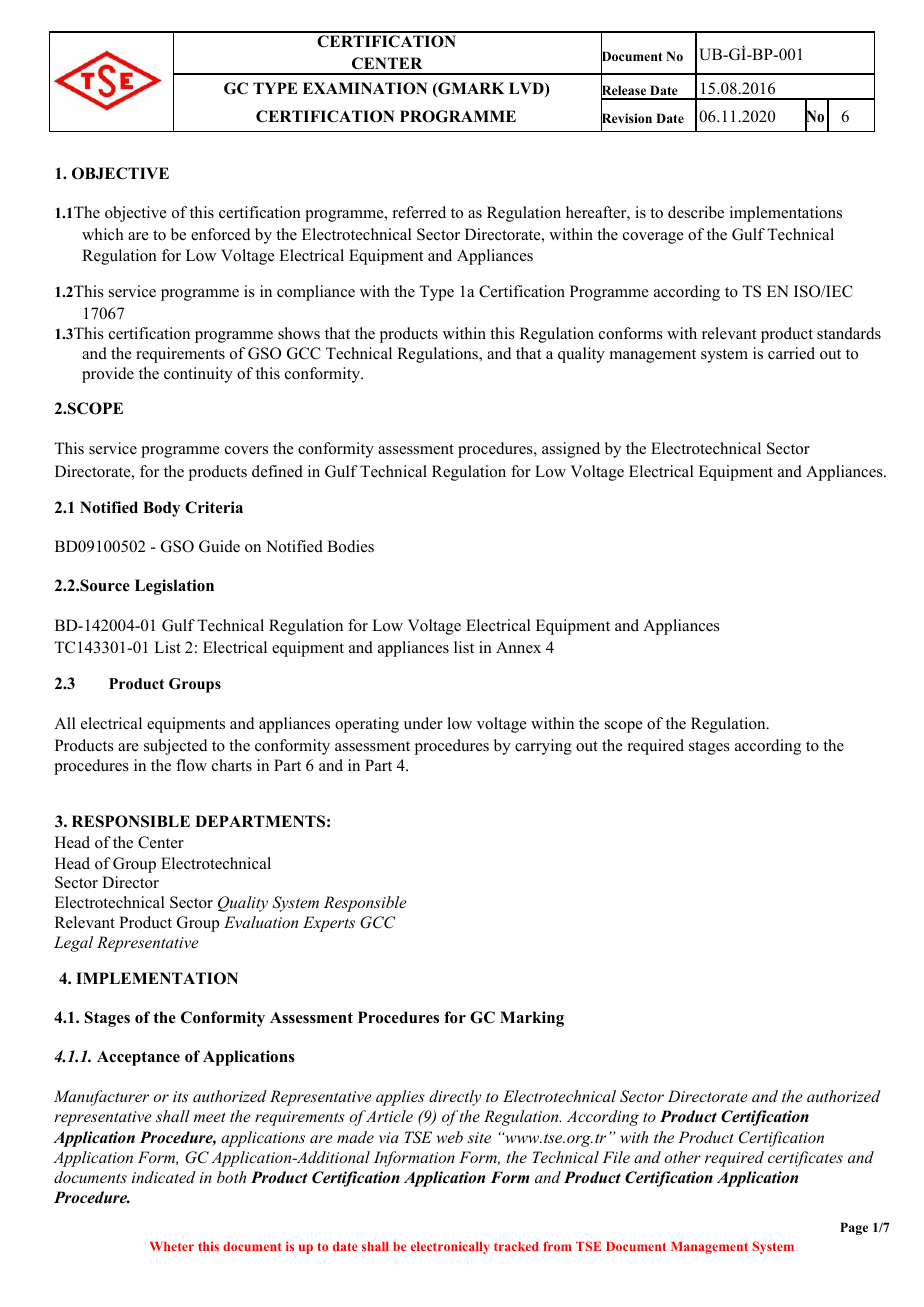  I want to click on Body, so click(161, 509).
